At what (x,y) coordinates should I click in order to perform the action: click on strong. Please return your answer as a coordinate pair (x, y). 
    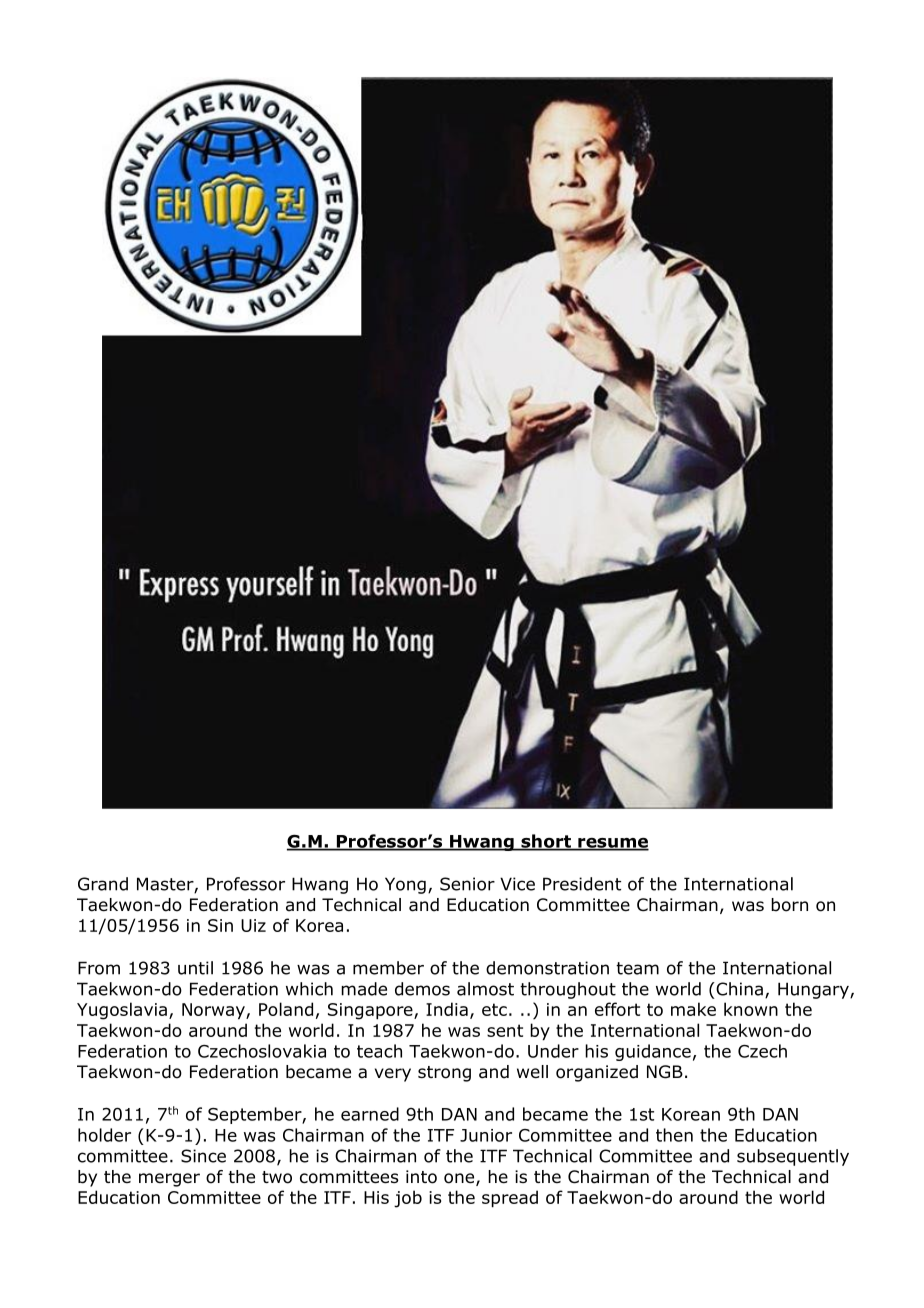
    Looking at the image, I should click on (444, 1074).
